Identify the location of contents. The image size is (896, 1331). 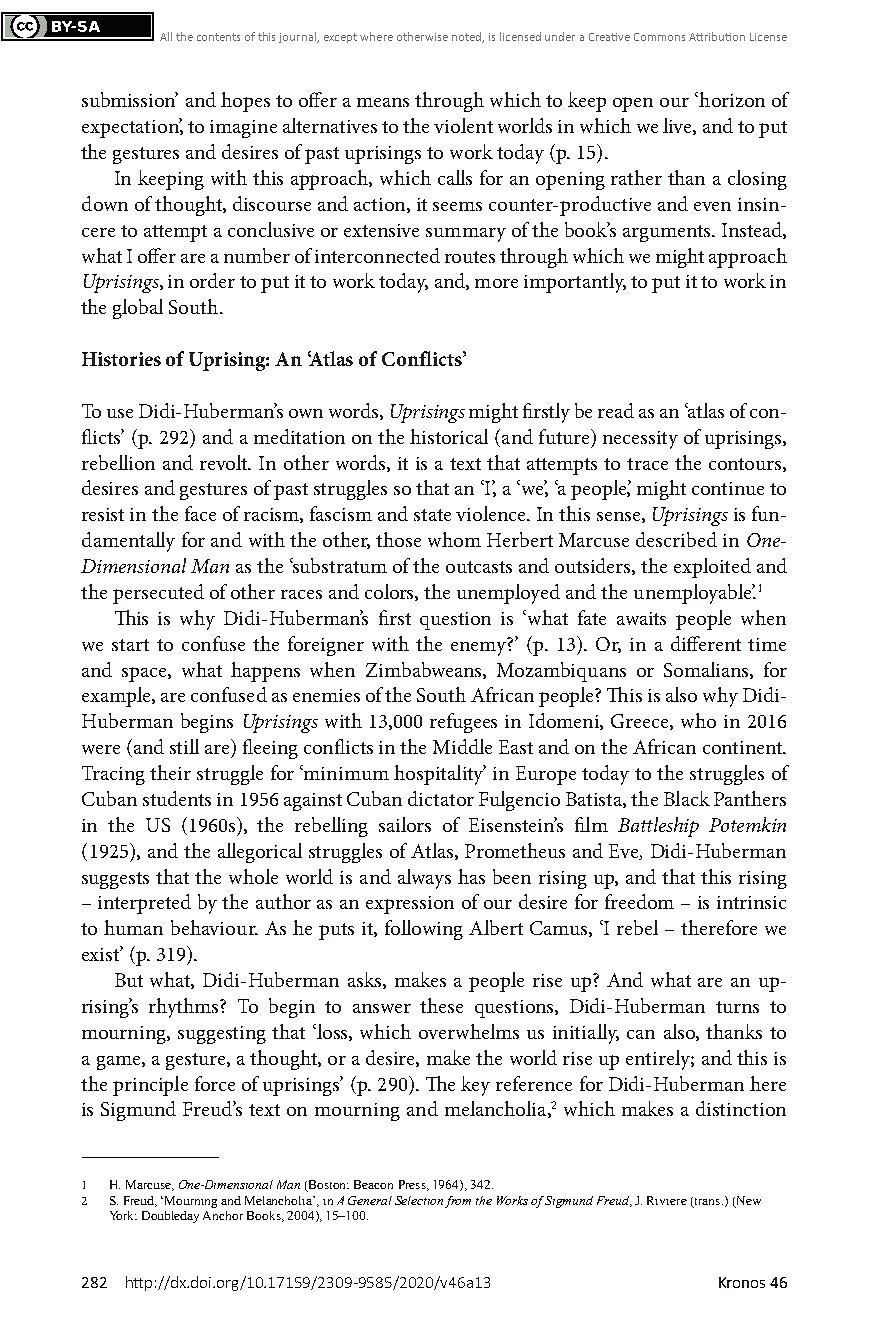
(218, 37).
